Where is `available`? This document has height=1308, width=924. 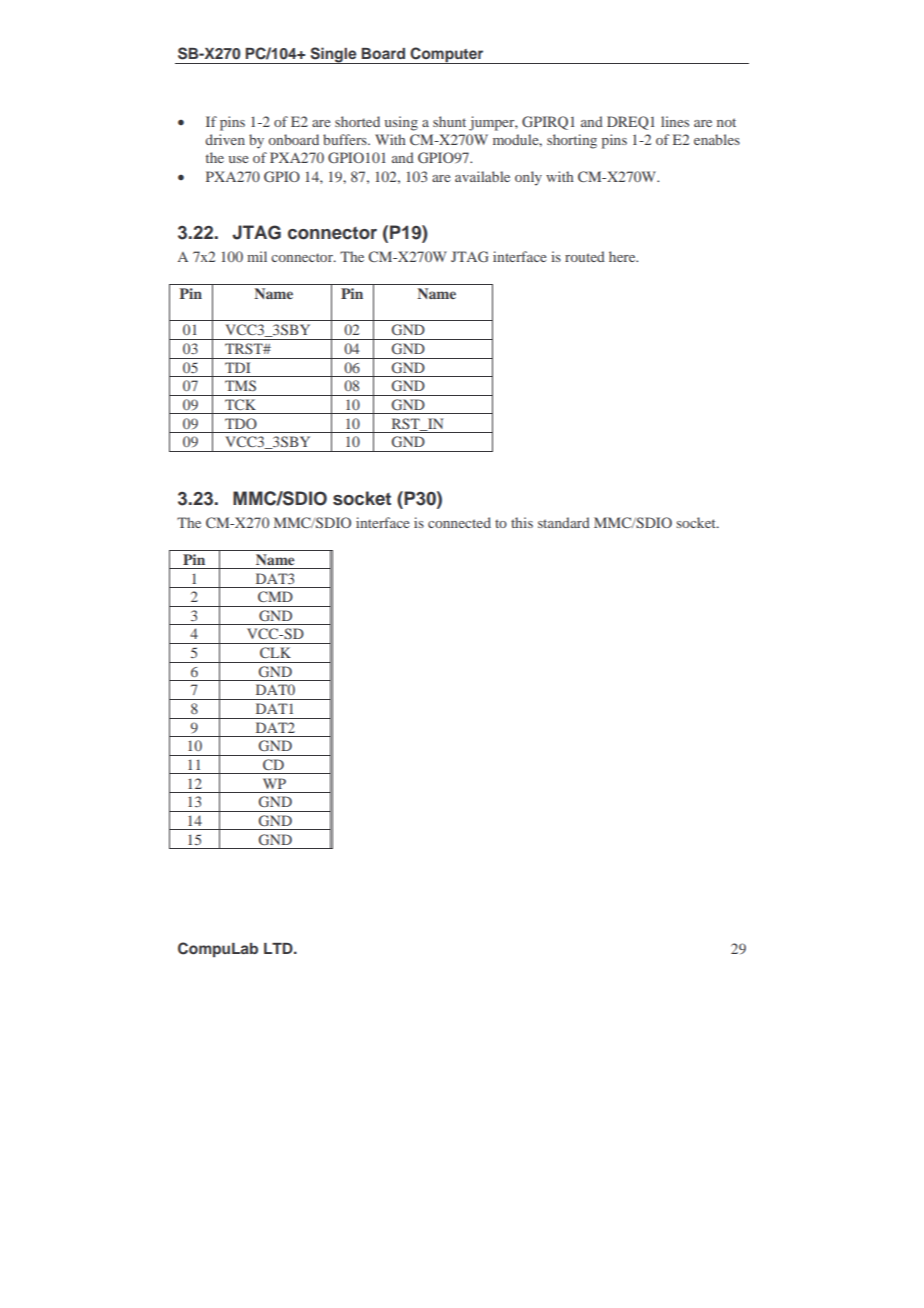
available is located at coordinates (482, 176).
